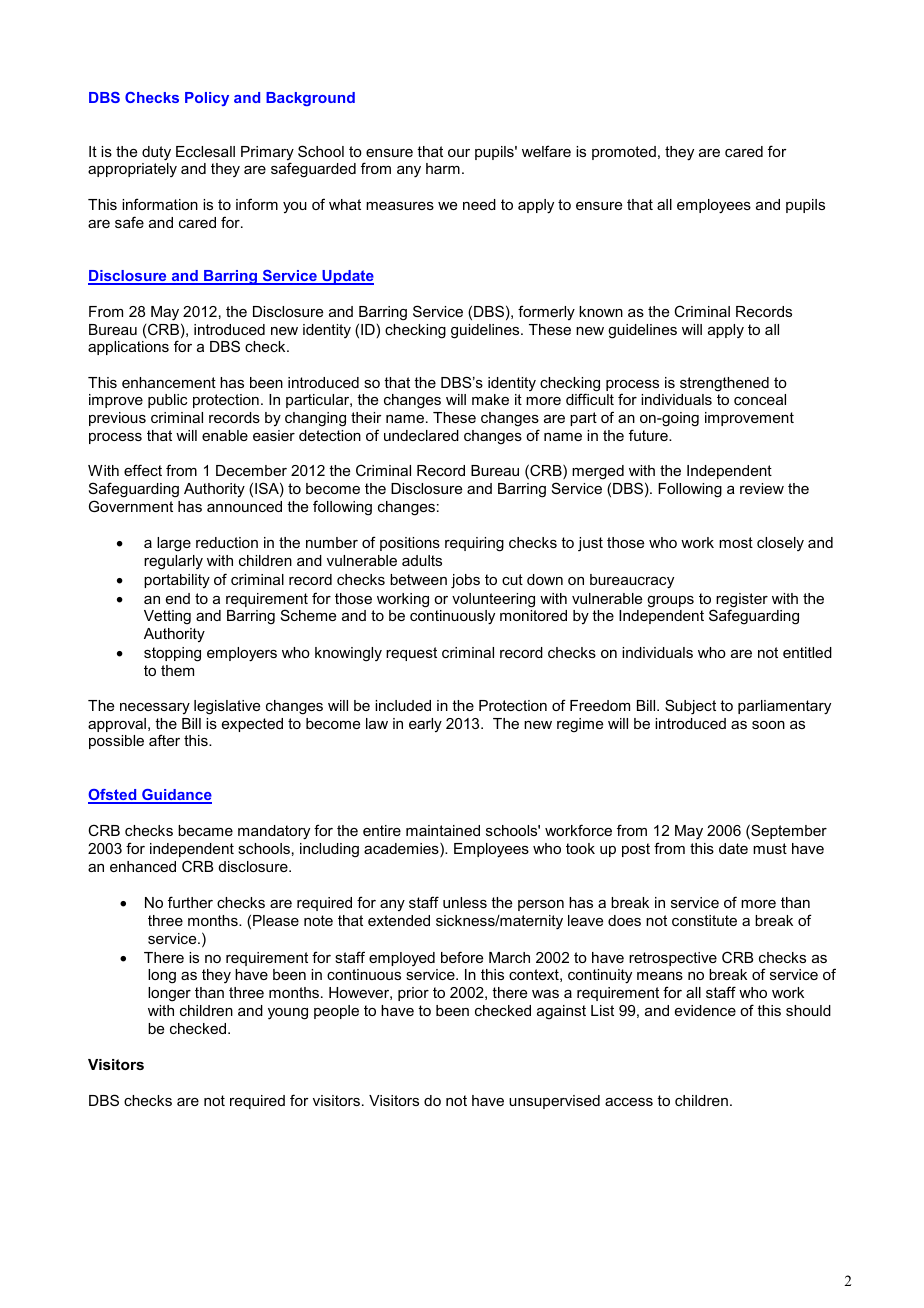 The image size is (924, 1308). Describe the element at coordinates (288, 1014) in the screenshot. I see `young` at that location.
